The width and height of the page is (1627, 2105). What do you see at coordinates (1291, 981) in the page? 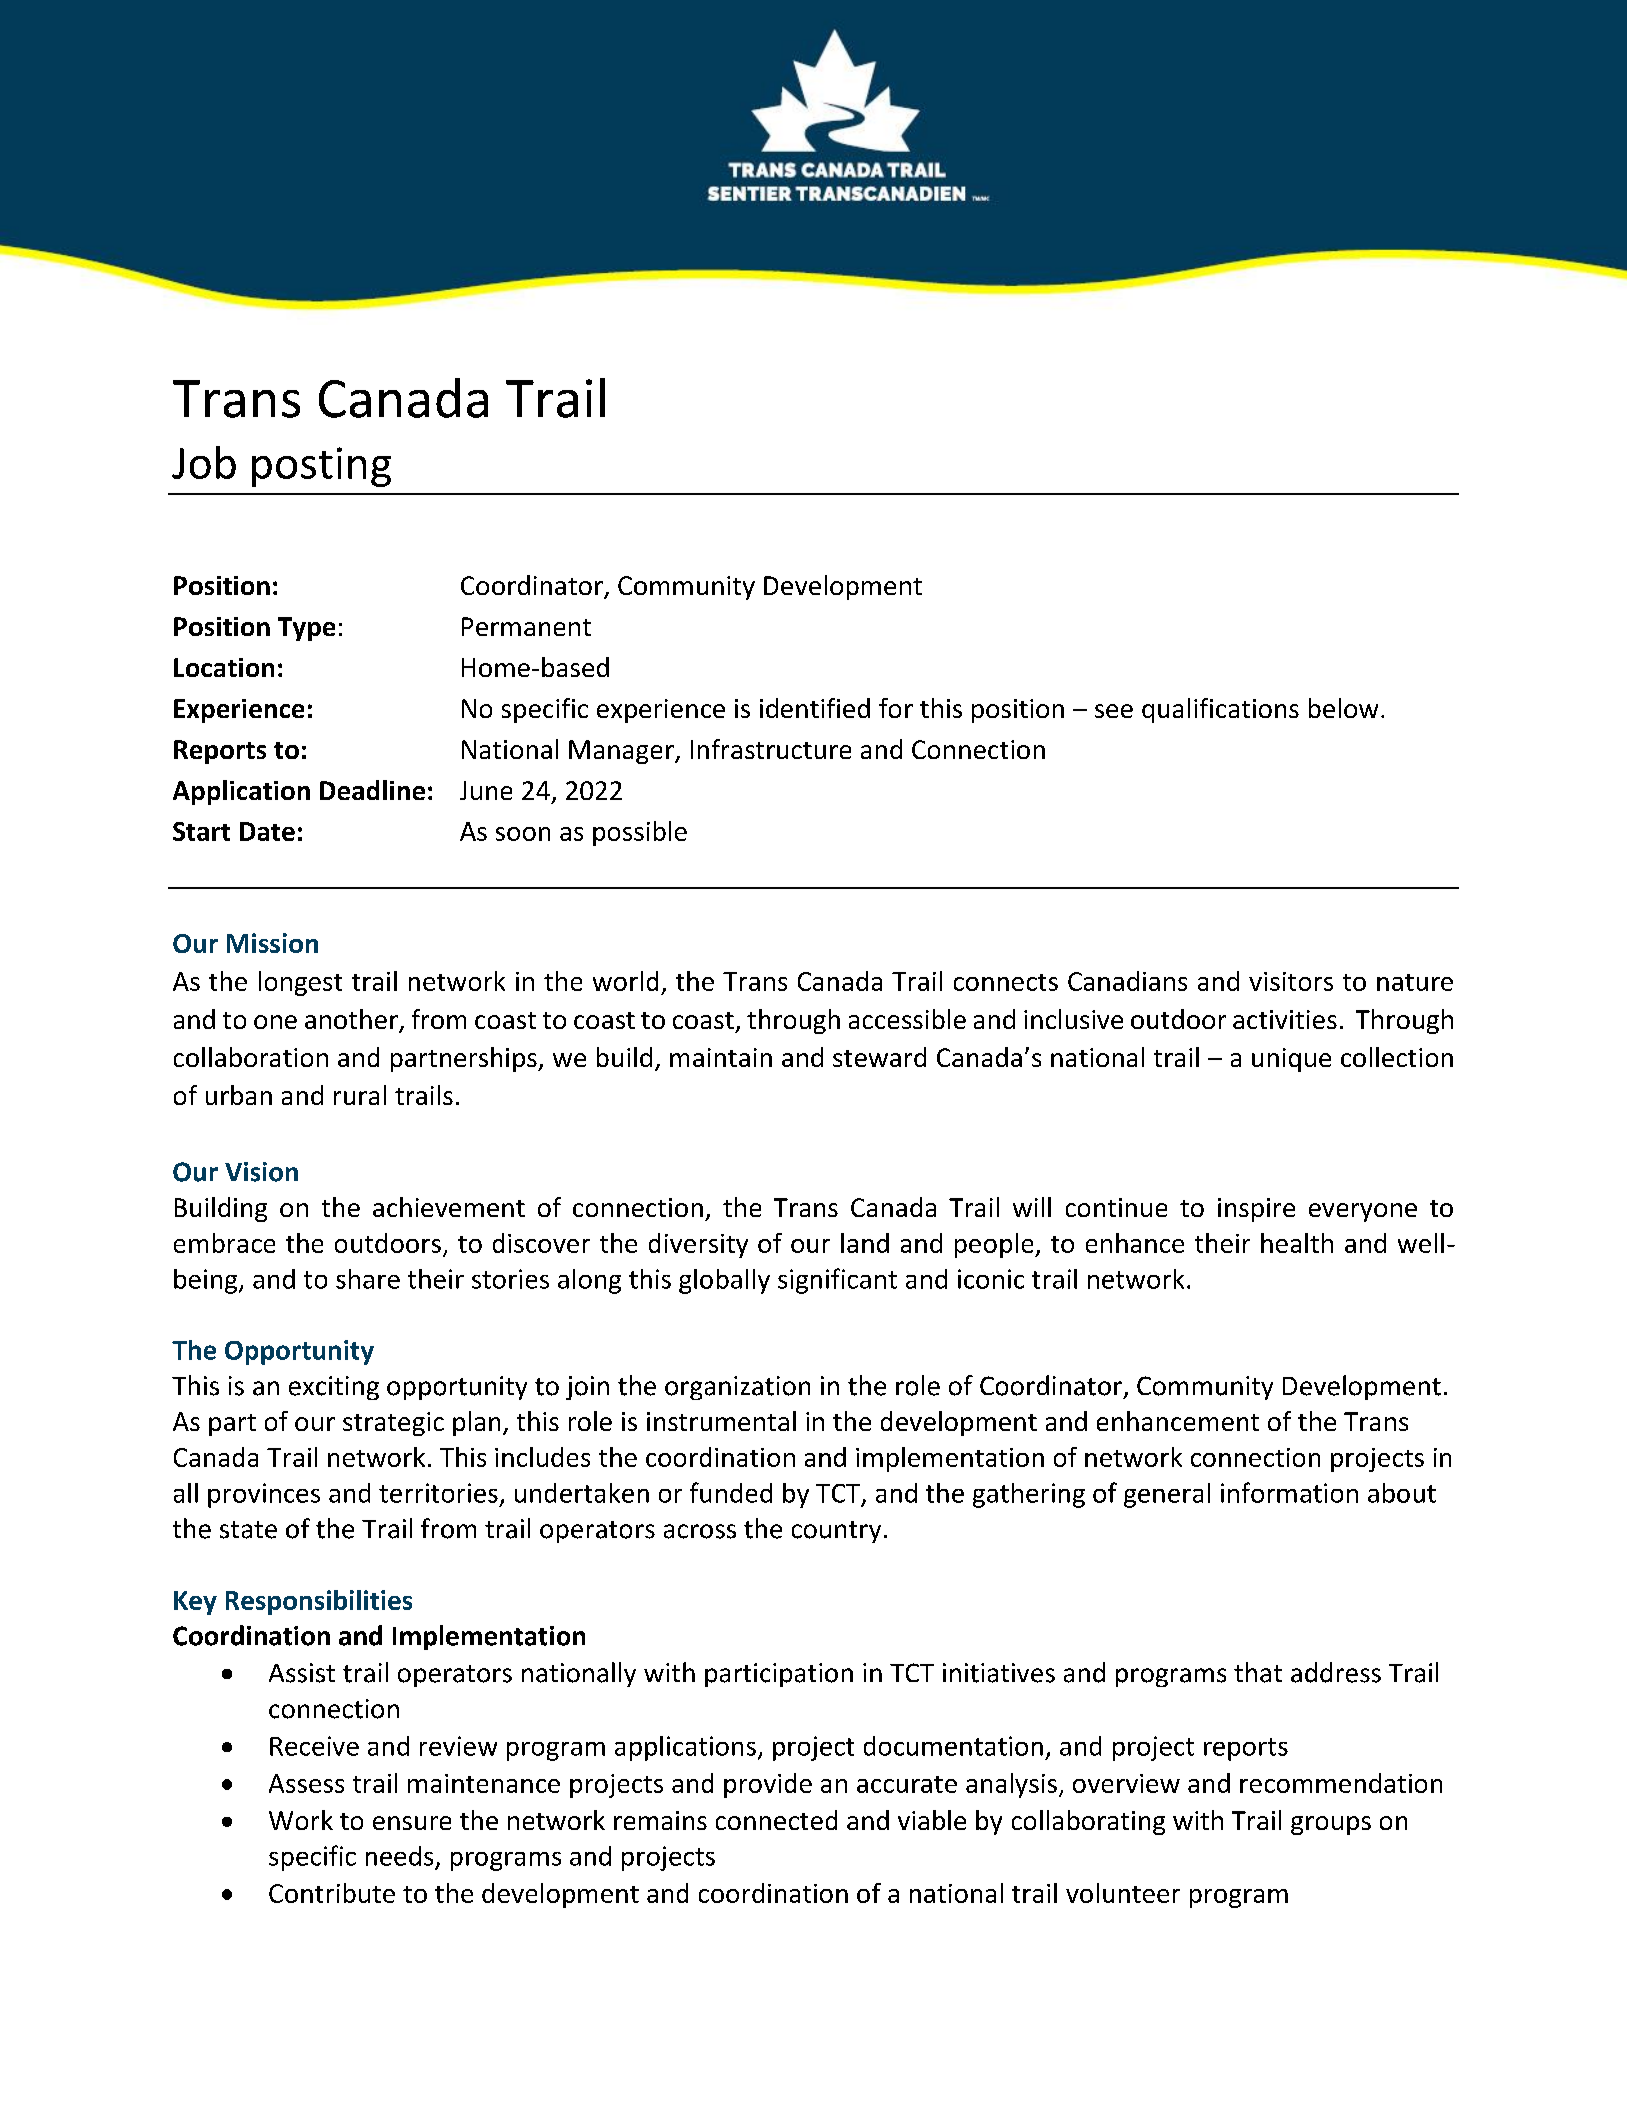
I see `visitors` at bounding box center [1291, 981].
